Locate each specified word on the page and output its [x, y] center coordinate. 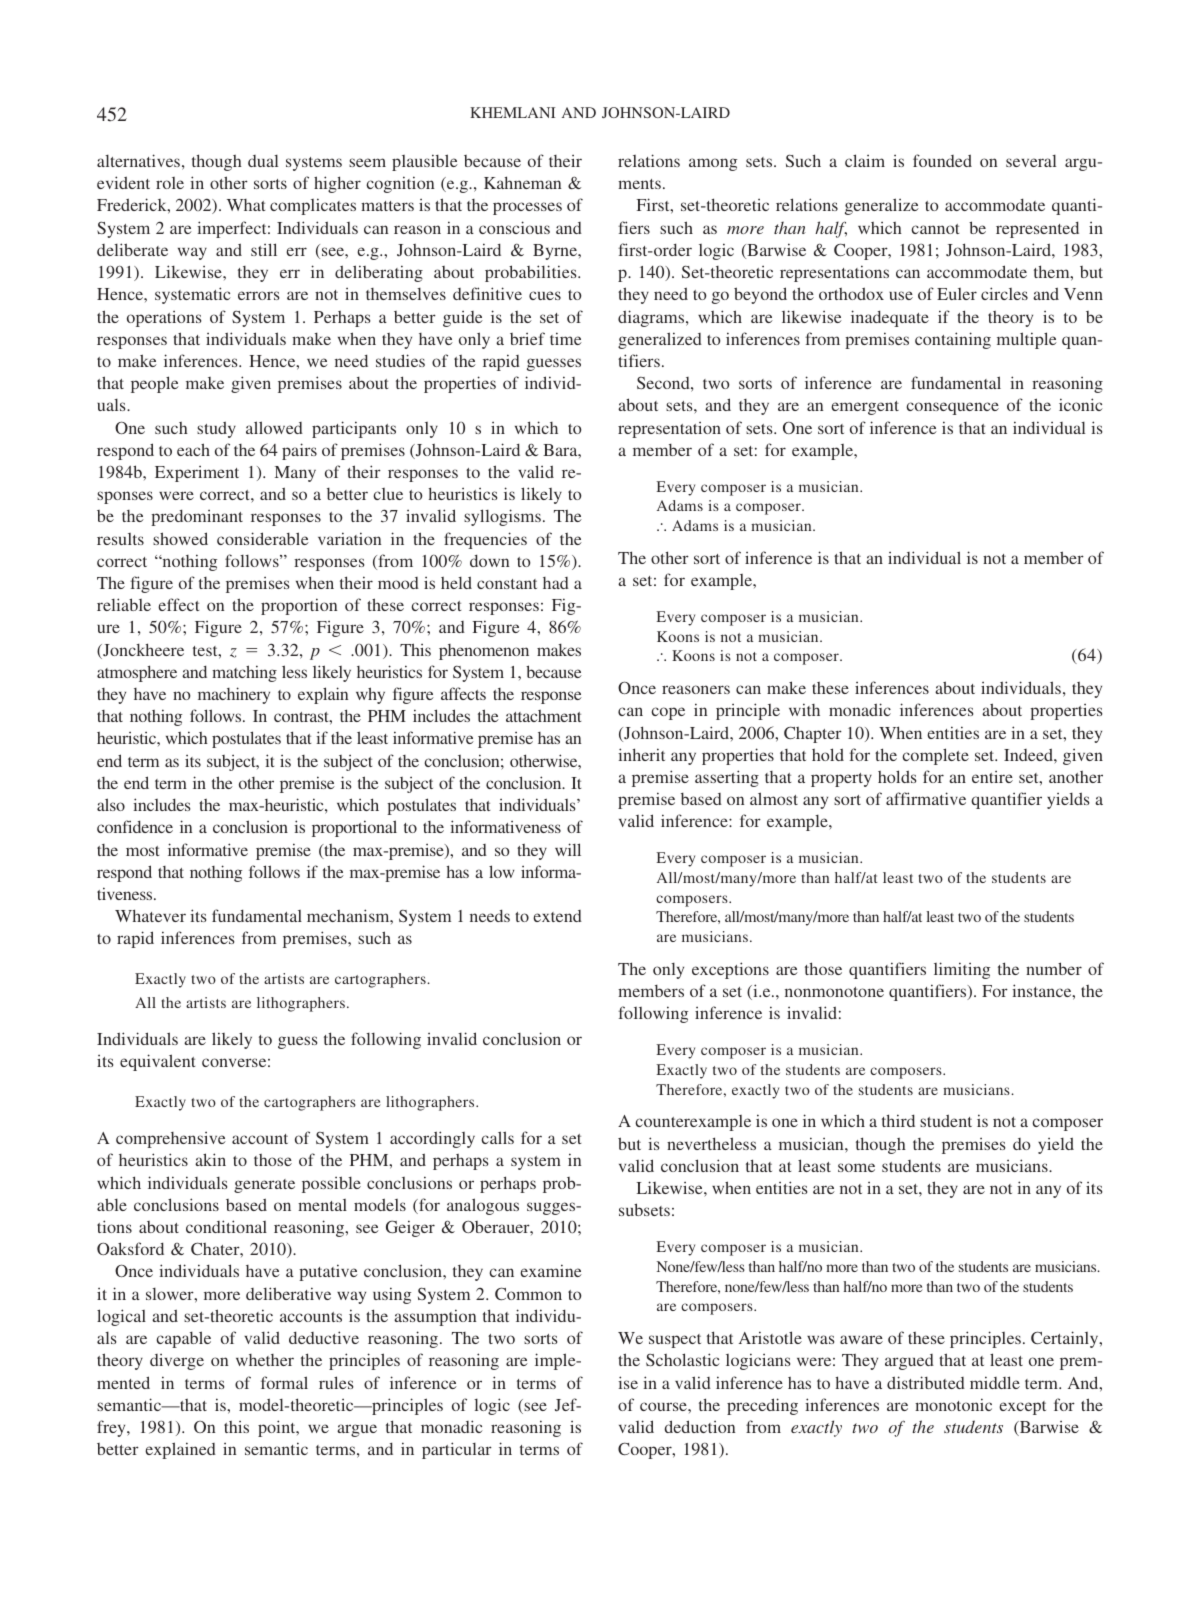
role [170, 183]
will [568, 849]
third [898, 1120]
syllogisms [502, 517]
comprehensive [171, 1140]
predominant [197, 518]
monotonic [953, 1404]
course [664, 1406]
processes [527, 208]
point [278, 1428]
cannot [935, 229]
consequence [952, 408]
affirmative [926, 798]
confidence [135, 826]
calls [497, 1137]
